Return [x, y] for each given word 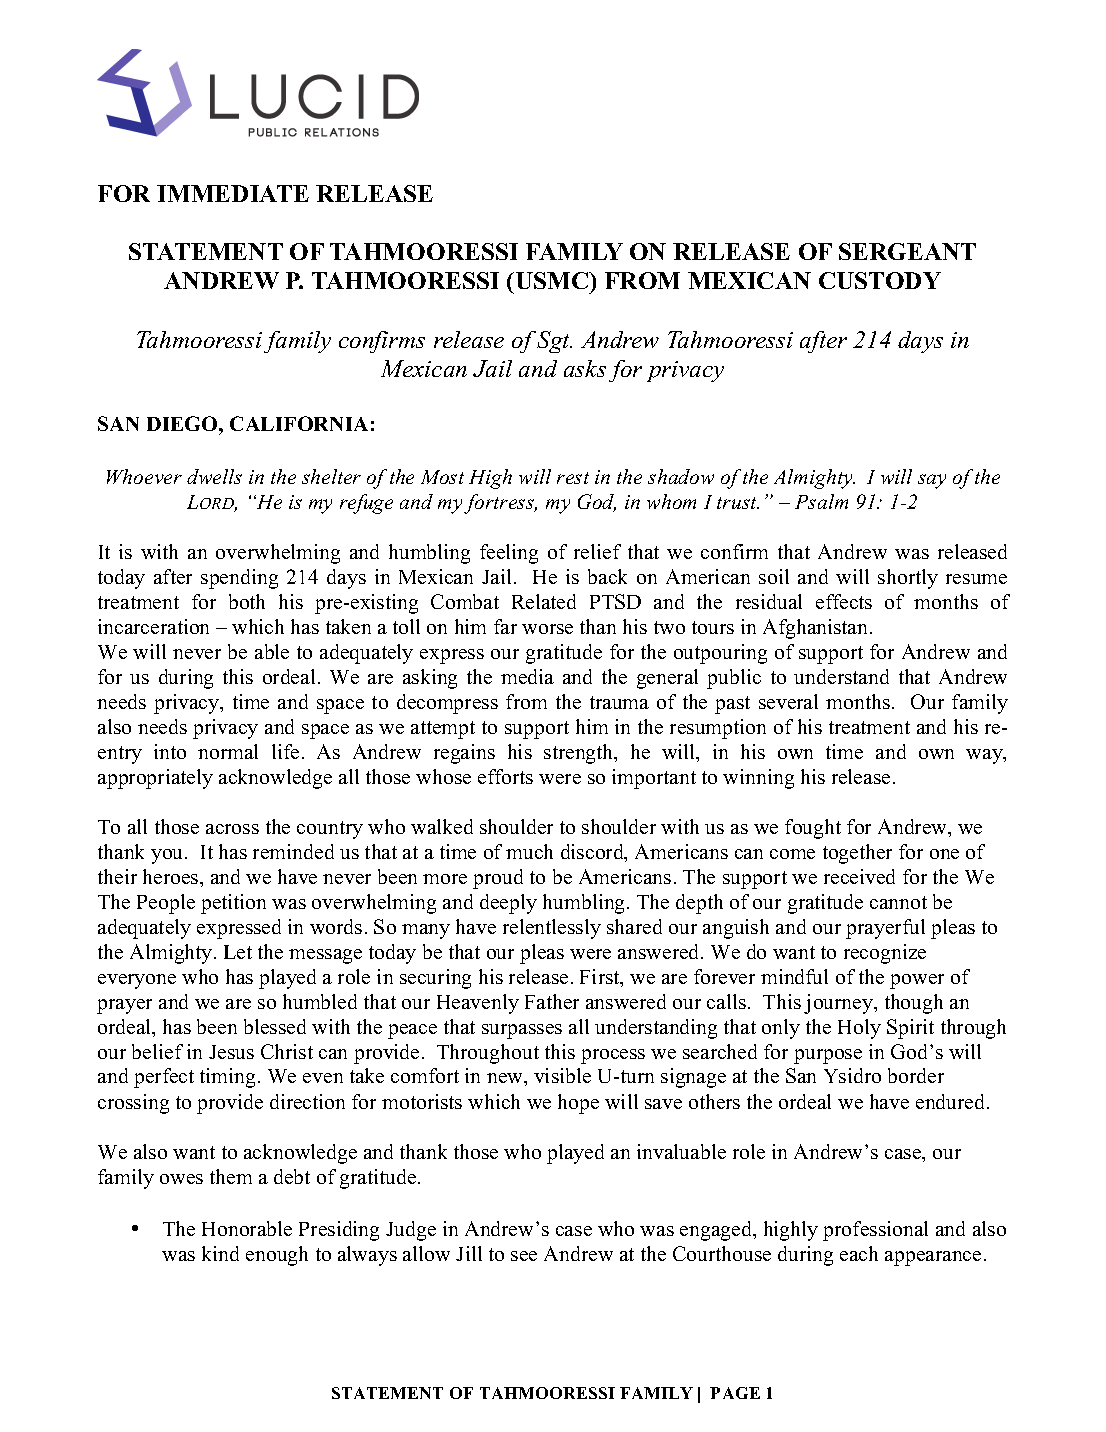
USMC [552, 280]
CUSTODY [880, 280]
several [788, 701]
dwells [214, 476]
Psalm [821, 501]
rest [573, 478]
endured [952, 1101]
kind [220, 1253]
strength [580, 754]
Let [238, 952]
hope [578, 1104]
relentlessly [552, 929]
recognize [885, 954]
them [231, 1176]
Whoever [144, 476]
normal [228, 751]
